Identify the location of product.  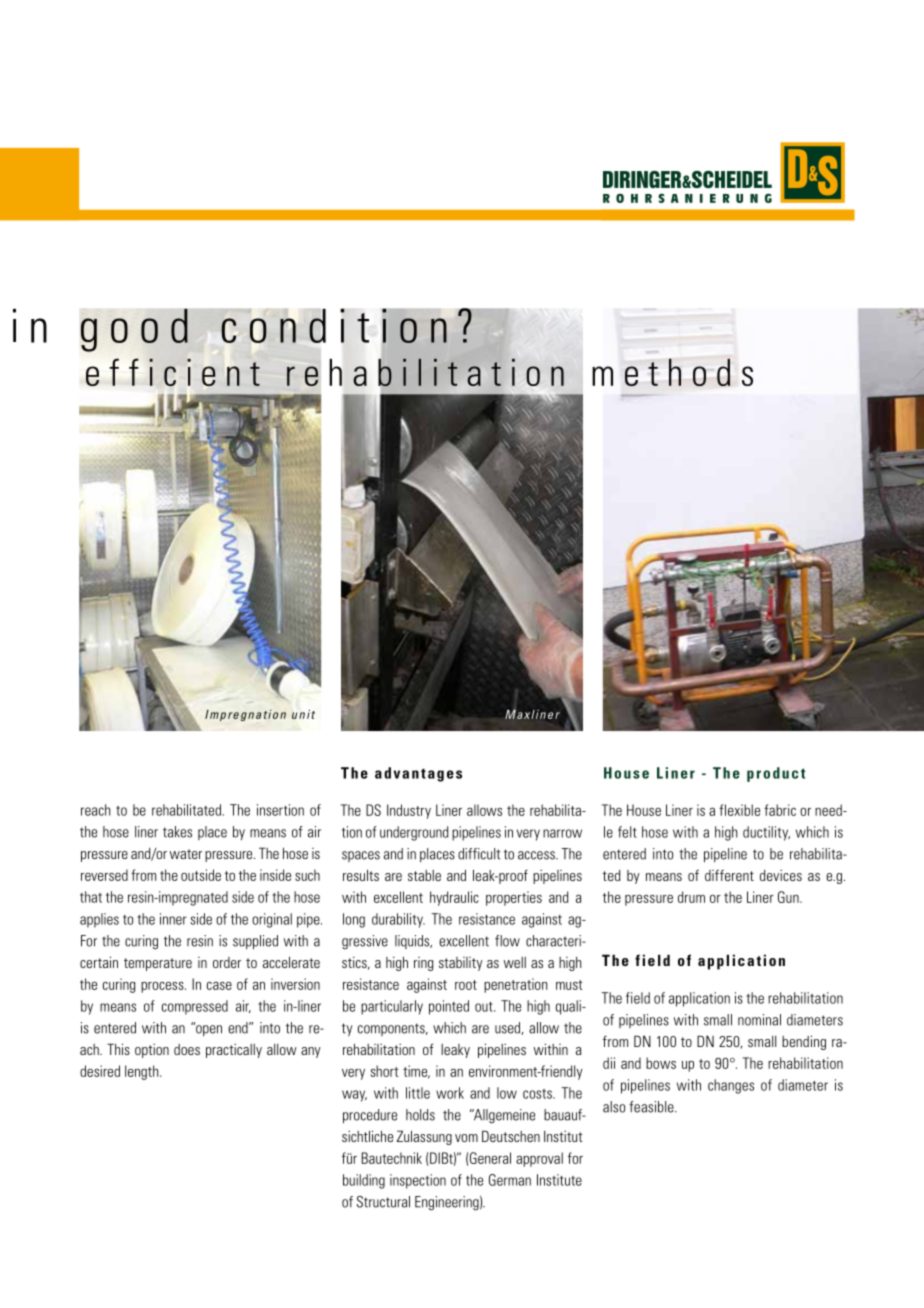
(776, 774).
